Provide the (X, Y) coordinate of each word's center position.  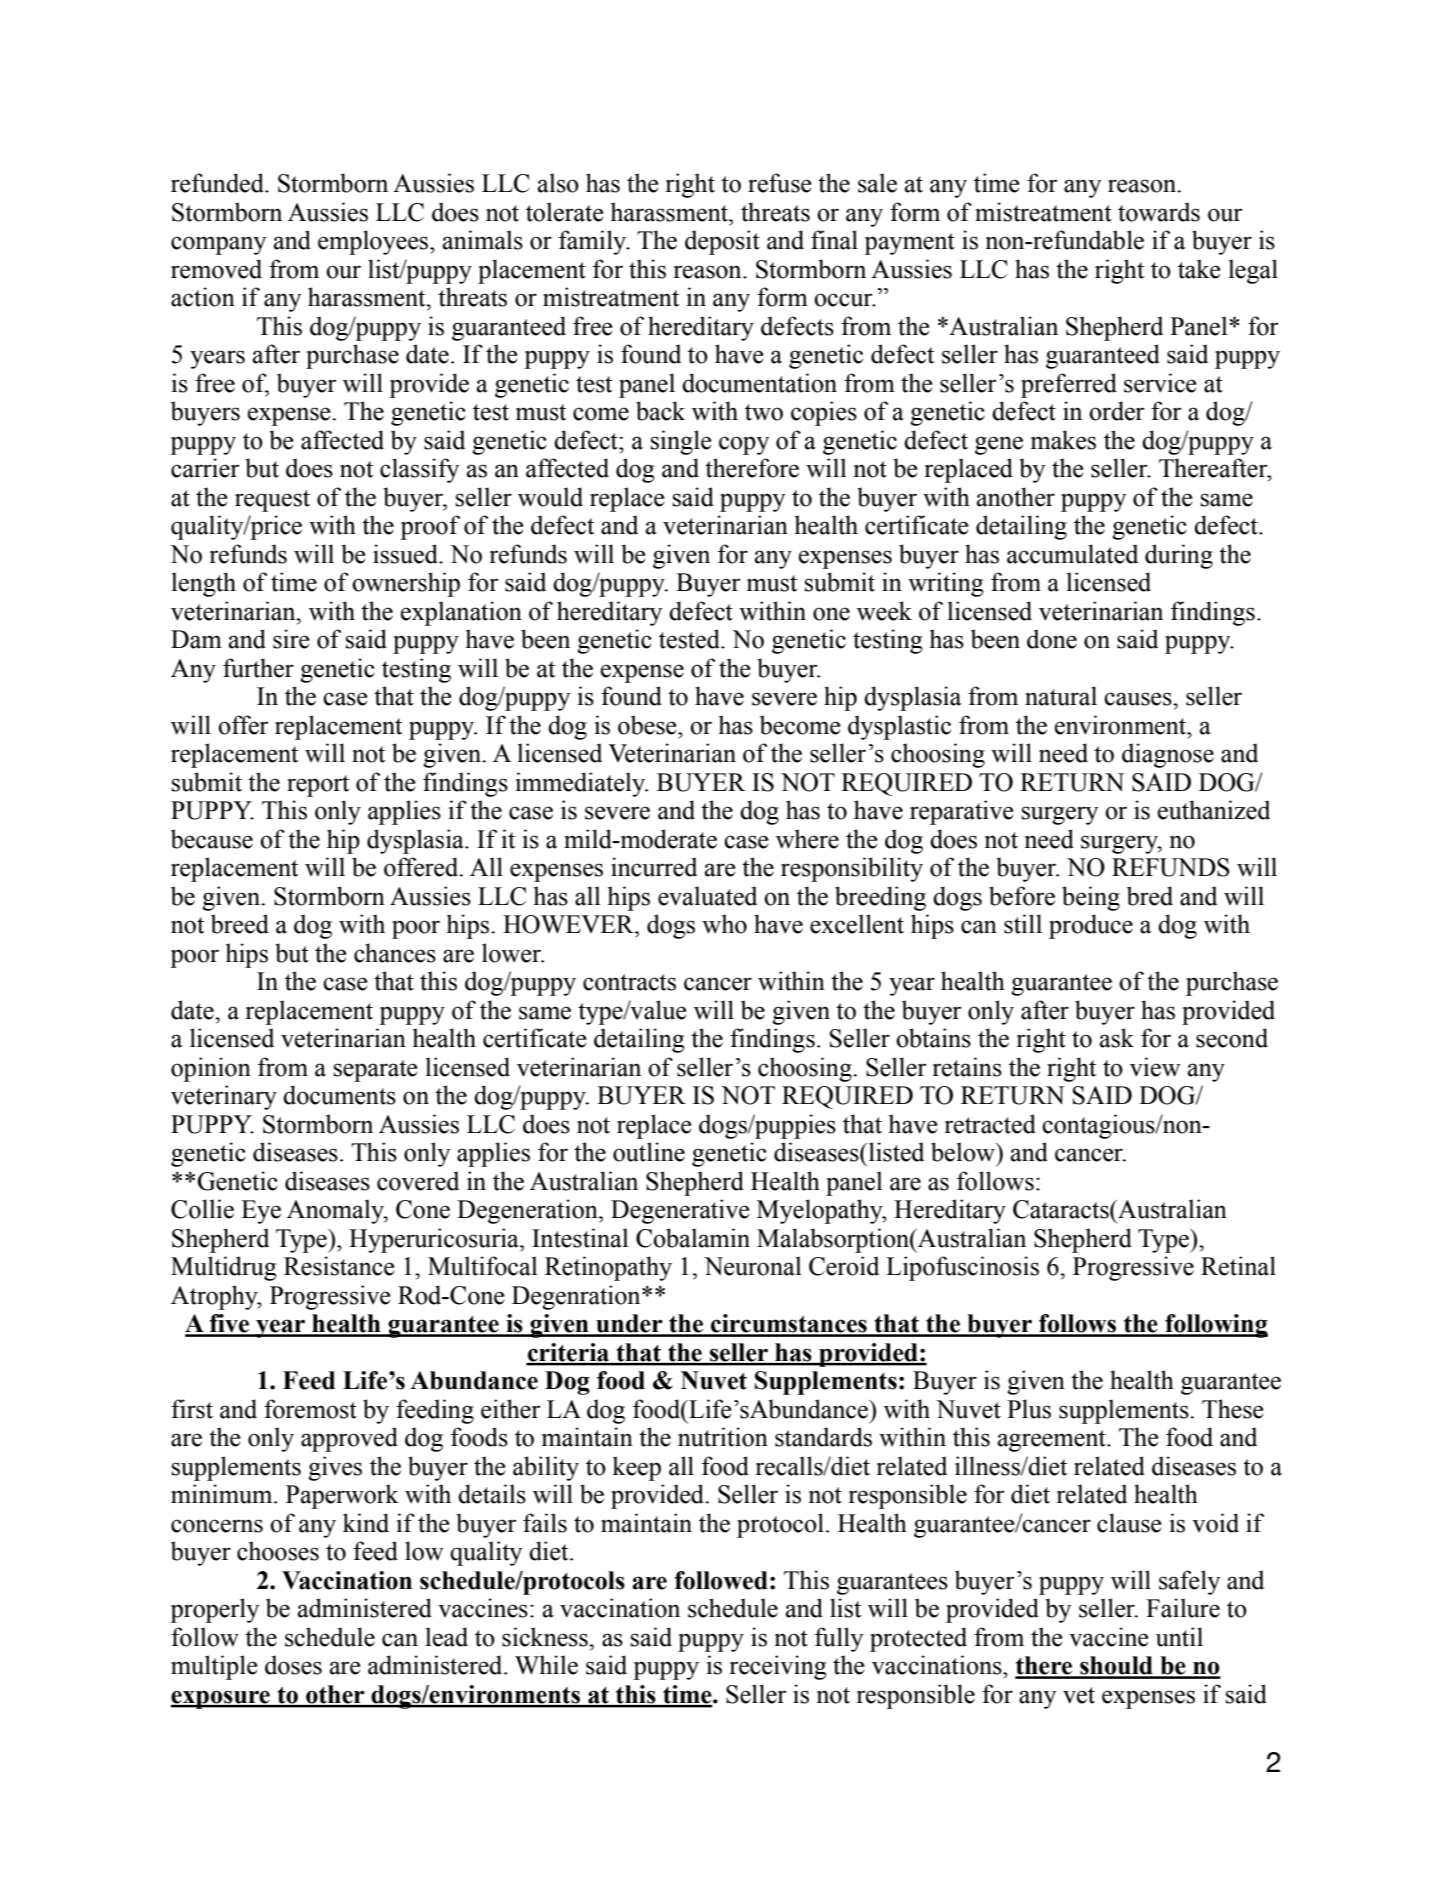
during (1179, 556)
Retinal (1238, 1266)
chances (395, 953)
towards (1159, 212)
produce (1091, 926)
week (884, 611)
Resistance (339, 1266)
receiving (778, 1667)
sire (291, 639)
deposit (722, 242)
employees (374, 242)
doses (293, 1665)
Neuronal (752, 1266)
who (724, 924)
